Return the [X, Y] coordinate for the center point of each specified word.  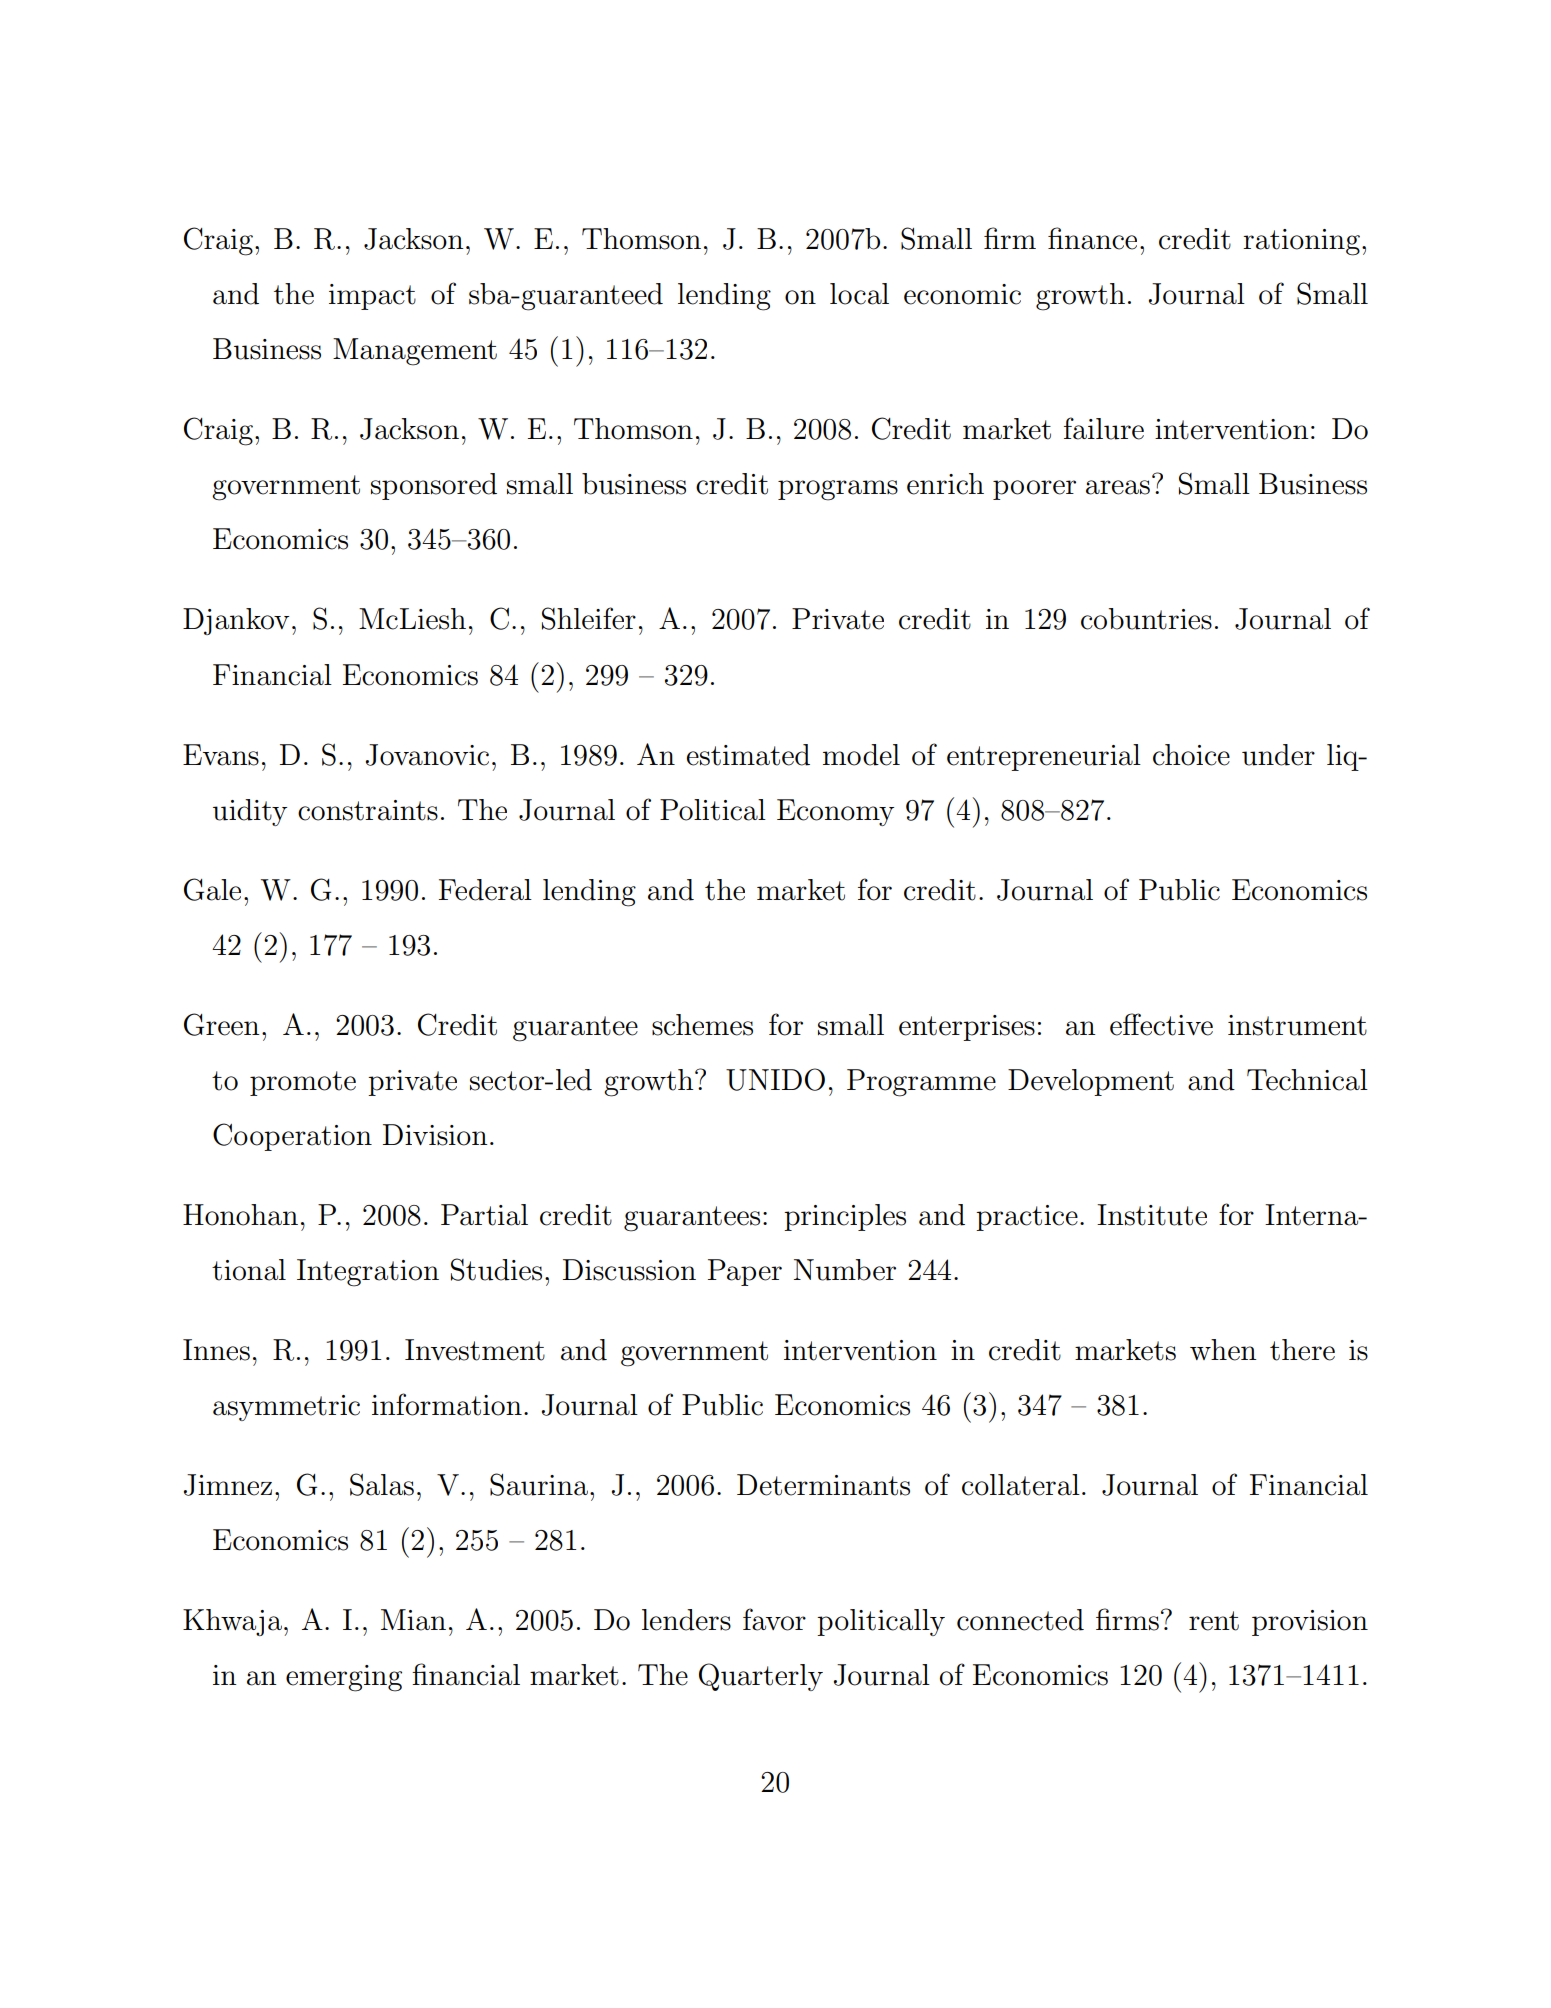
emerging [344, 1678]
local [859, 294]
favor [774, 1619]
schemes [702, 1025]
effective [1161, 1024]
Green [222, 1024]
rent [1214, 1621]
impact [372, 297]
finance [1092, 238]
